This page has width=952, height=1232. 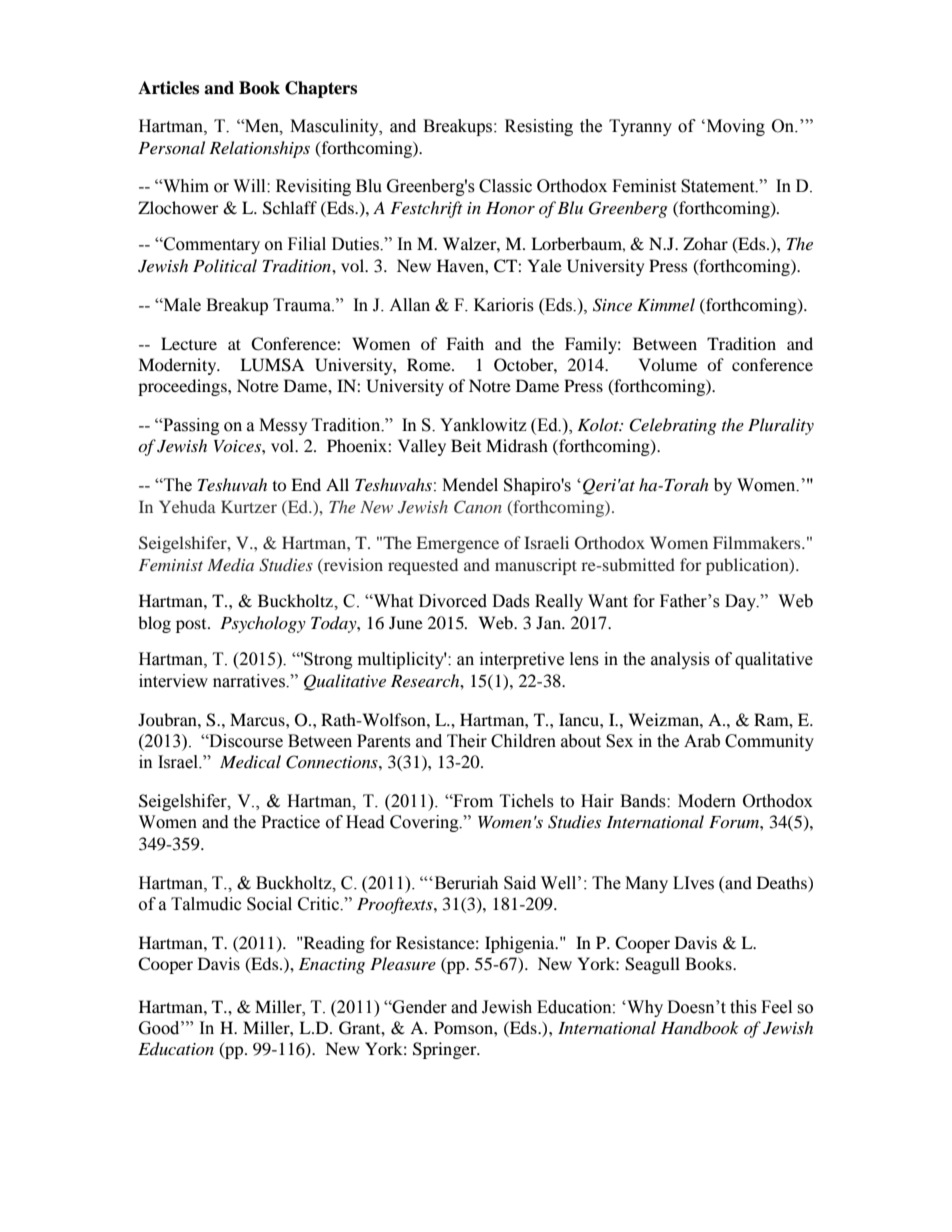 I want to click on Enacting, so click(x=332, y=966).
